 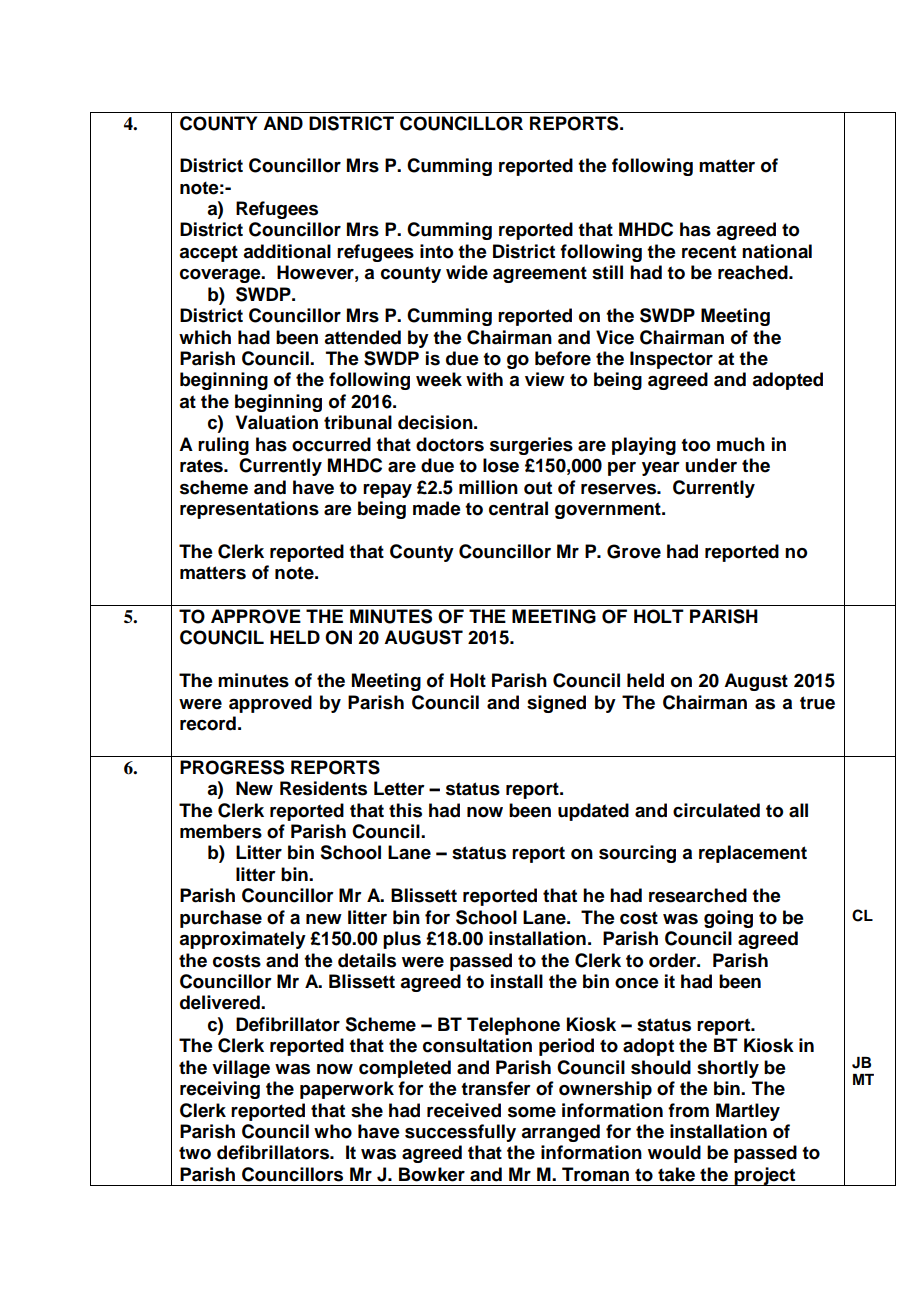 What do you see at coordinates (460, 1133) in the screenshot?
I see `successfully` at bounding box center [460, 1133].
